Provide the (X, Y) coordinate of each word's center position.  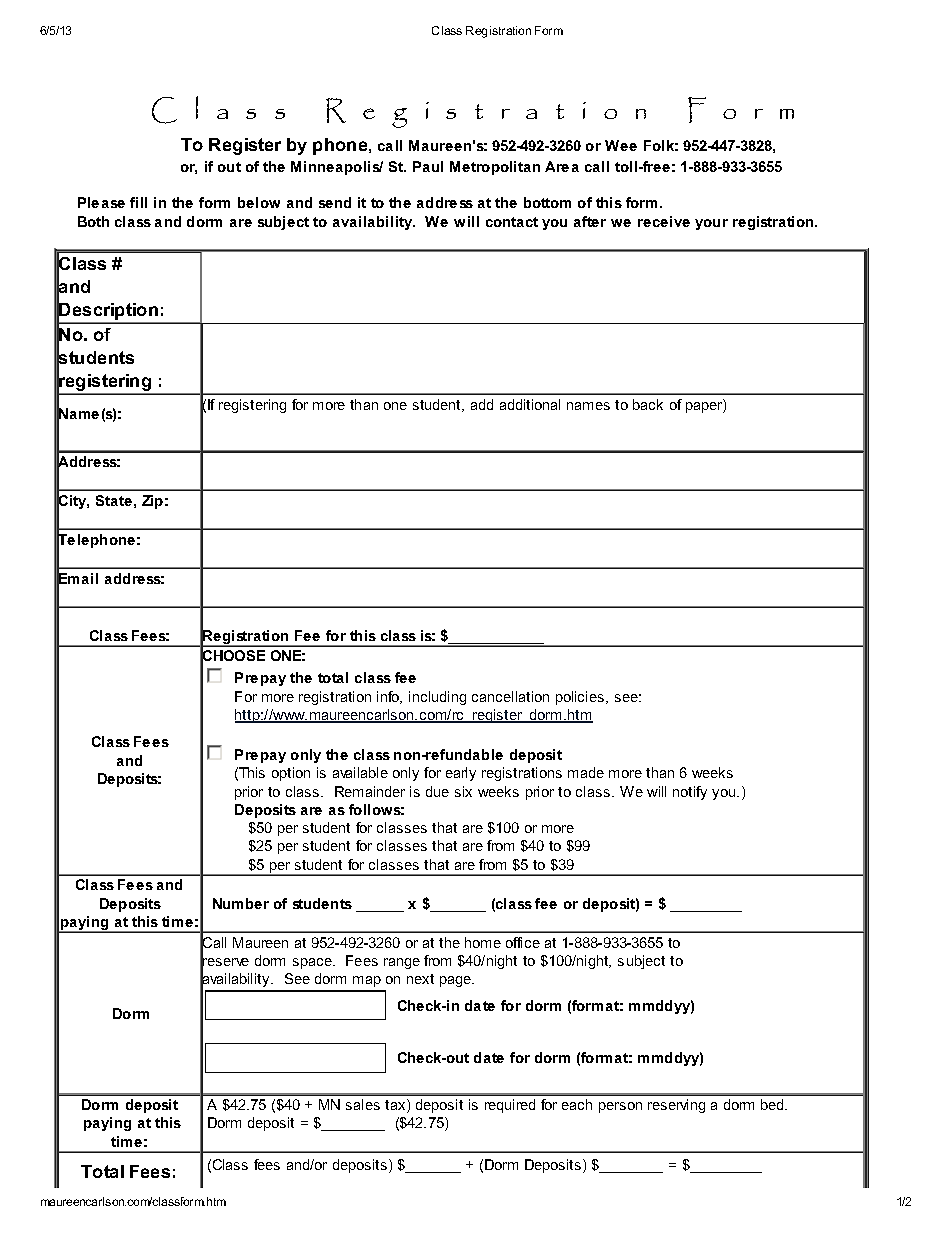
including (437, 698)
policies (581, 698)
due (437, 791)
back (648, 404)
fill (138, 202)
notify (690, 793)
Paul (428, 166)
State (114, 500)
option (291, 774)
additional (530, 404)
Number (241, 903)
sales (363, 1104)
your (711, 224)
